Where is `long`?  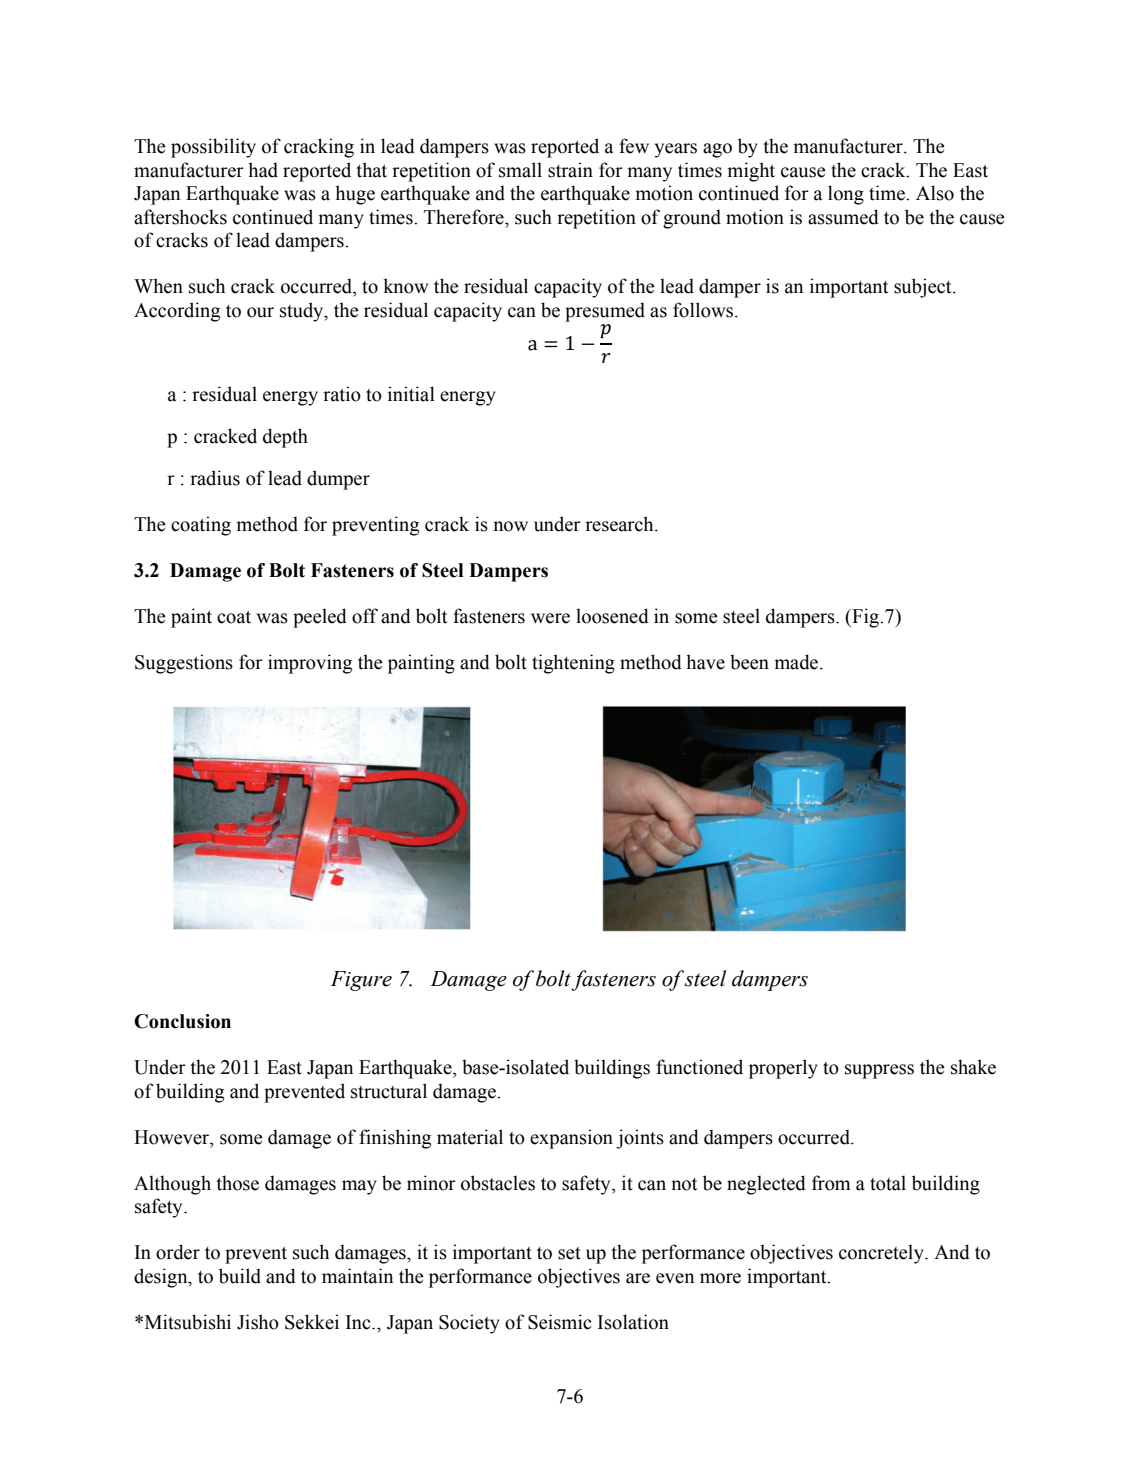 long is located at coordinates (846, 195).
